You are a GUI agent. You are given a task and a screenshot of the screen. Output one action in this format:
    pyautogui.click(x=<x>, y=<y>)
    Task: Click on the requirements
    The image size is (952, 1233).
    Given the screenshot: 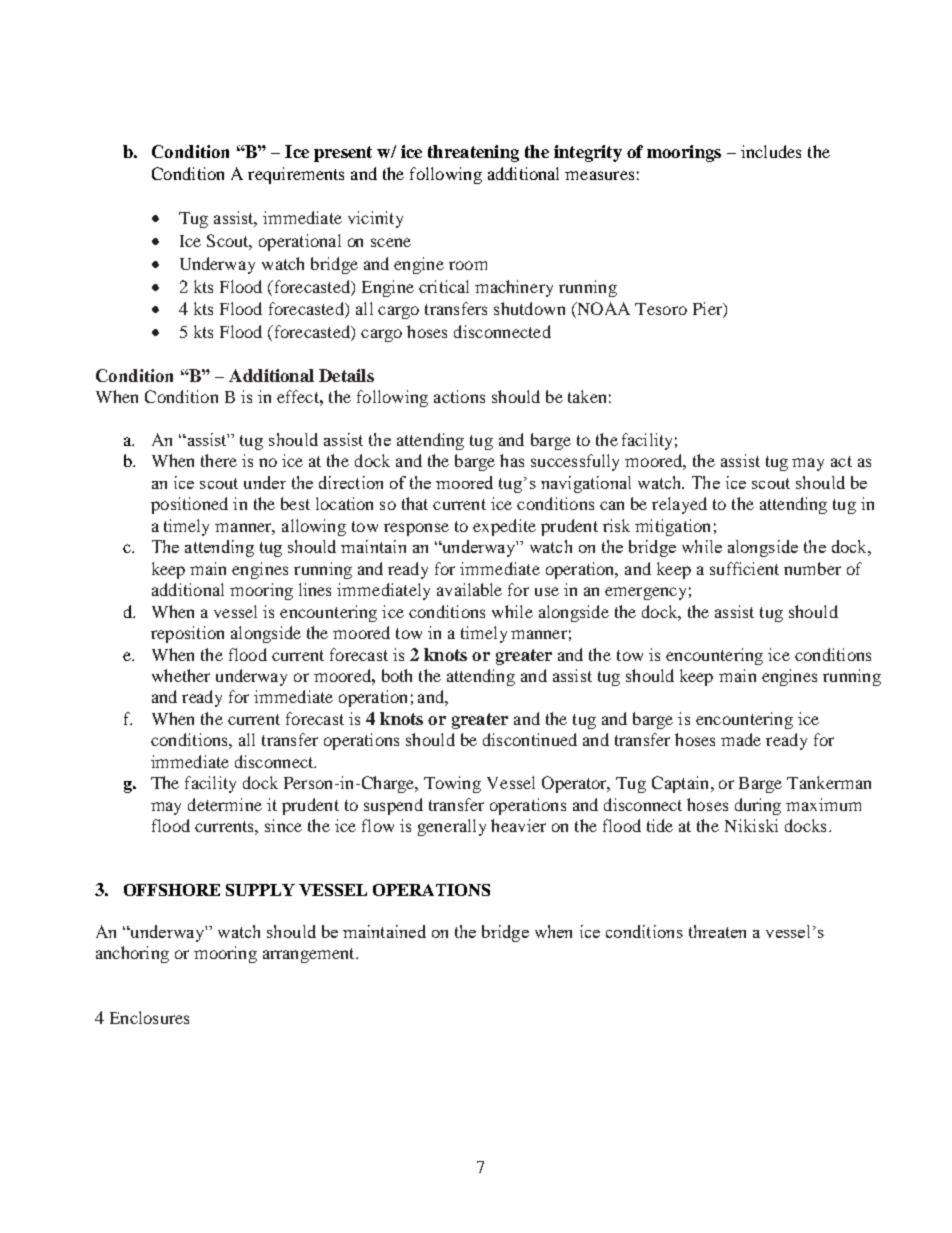 What is the action you would take?
    pyautogui.click(x=296, y=175)
